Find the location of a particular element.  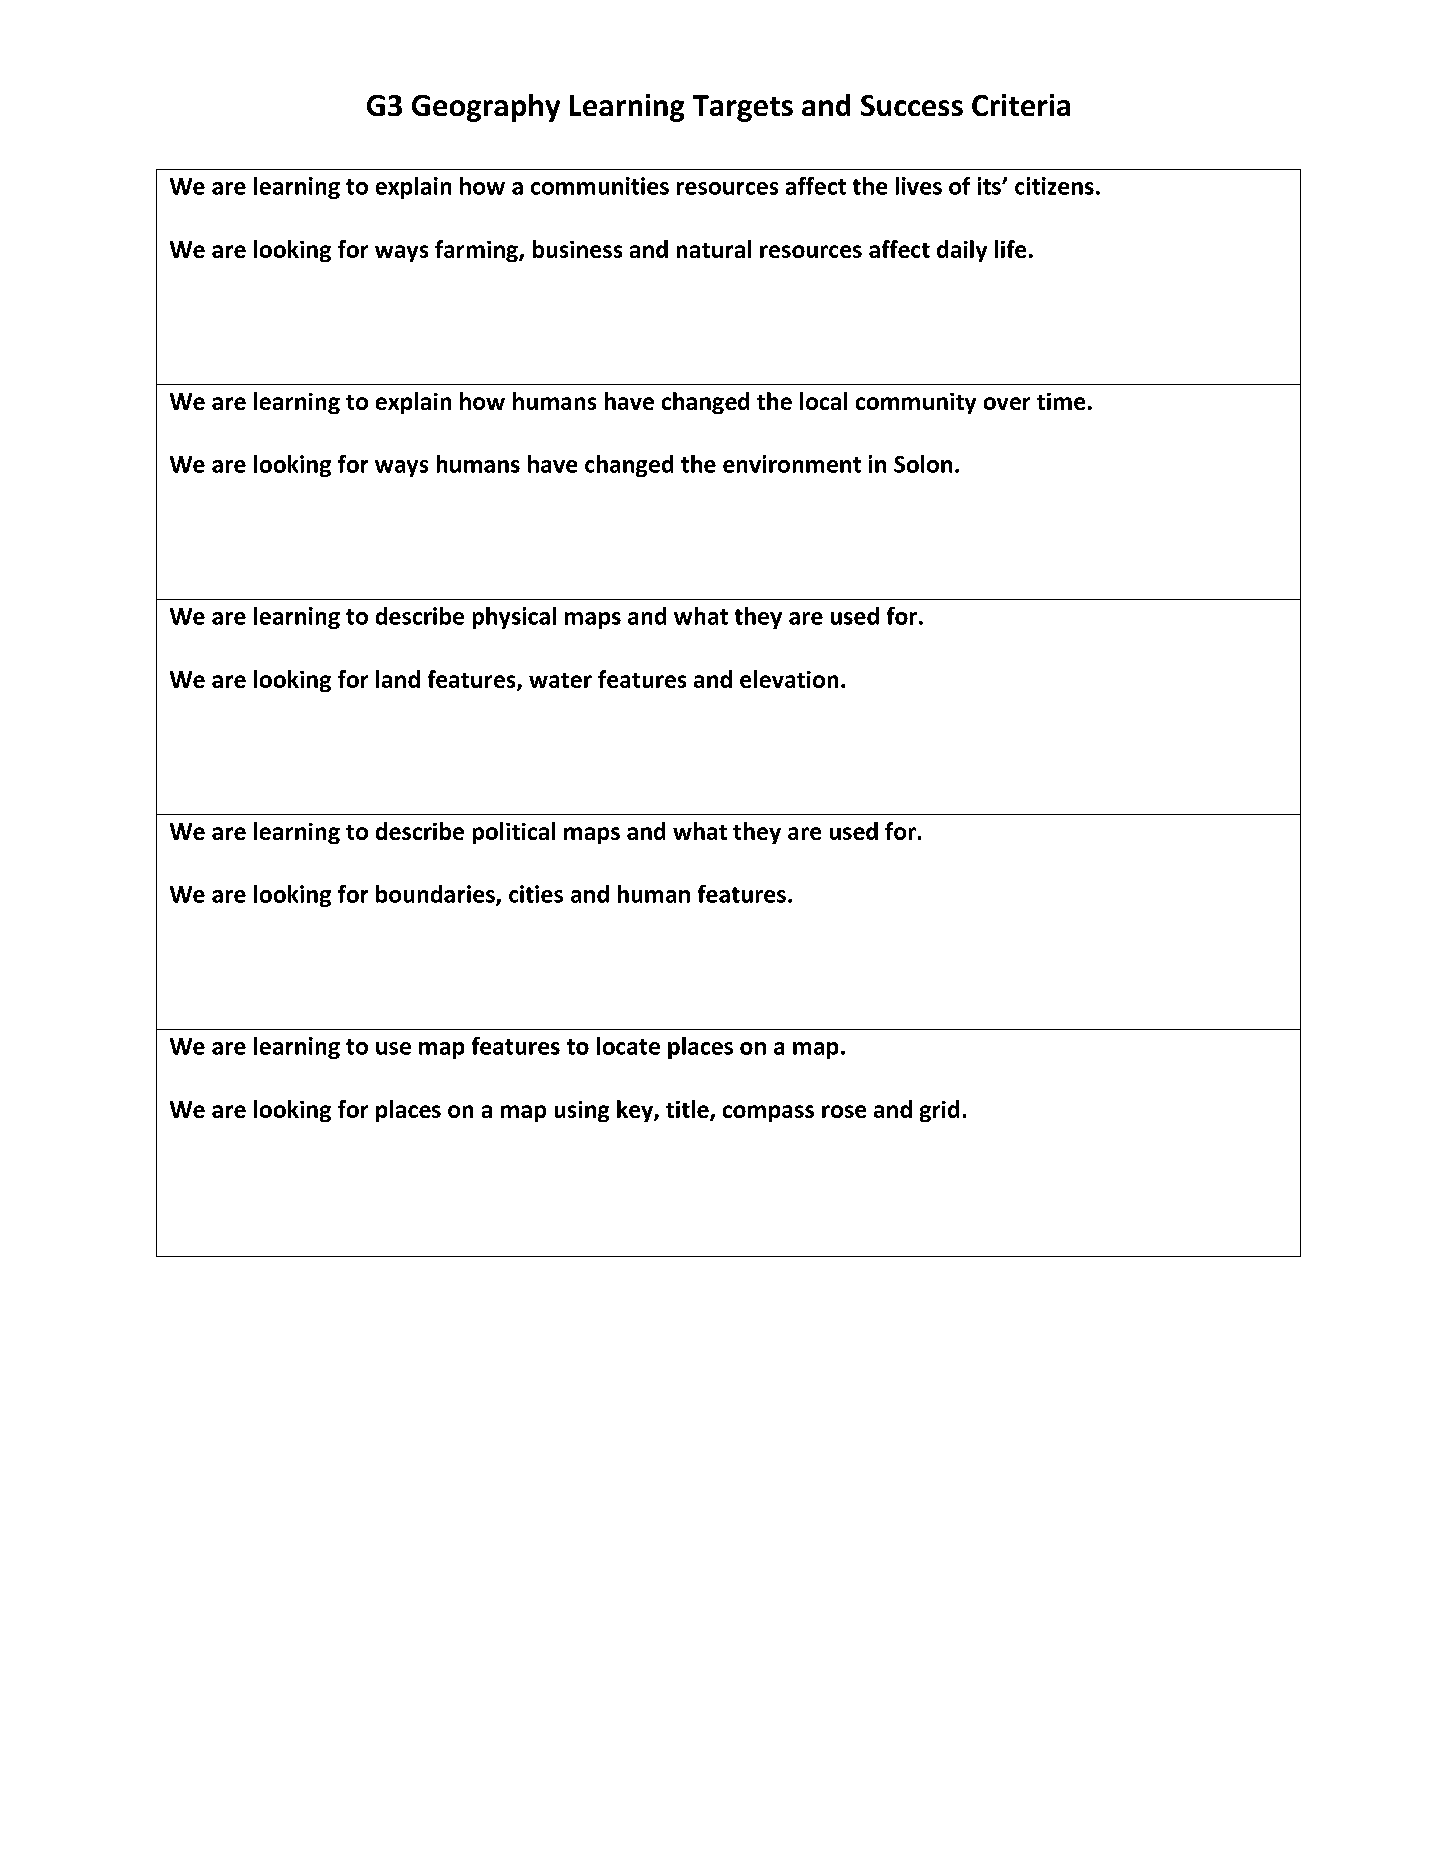

using is located at coordinates (582, 1111).
